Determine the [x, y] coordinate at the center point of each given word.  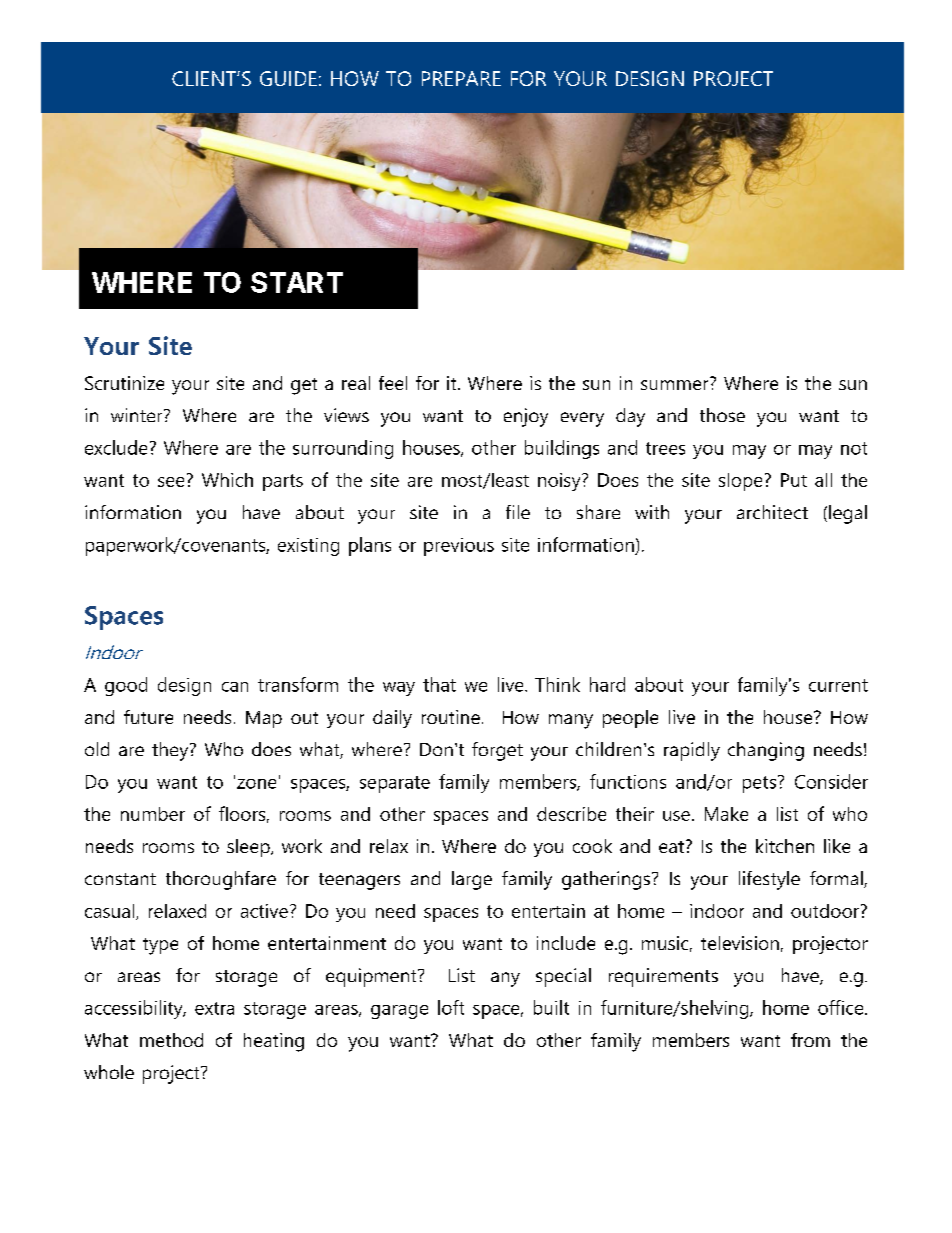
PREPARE [461, 78]
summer [674, 385]
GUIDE [288, 78]
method [171, 1040]
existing [308, 547]
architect [772, 512]
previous [459, 547]
